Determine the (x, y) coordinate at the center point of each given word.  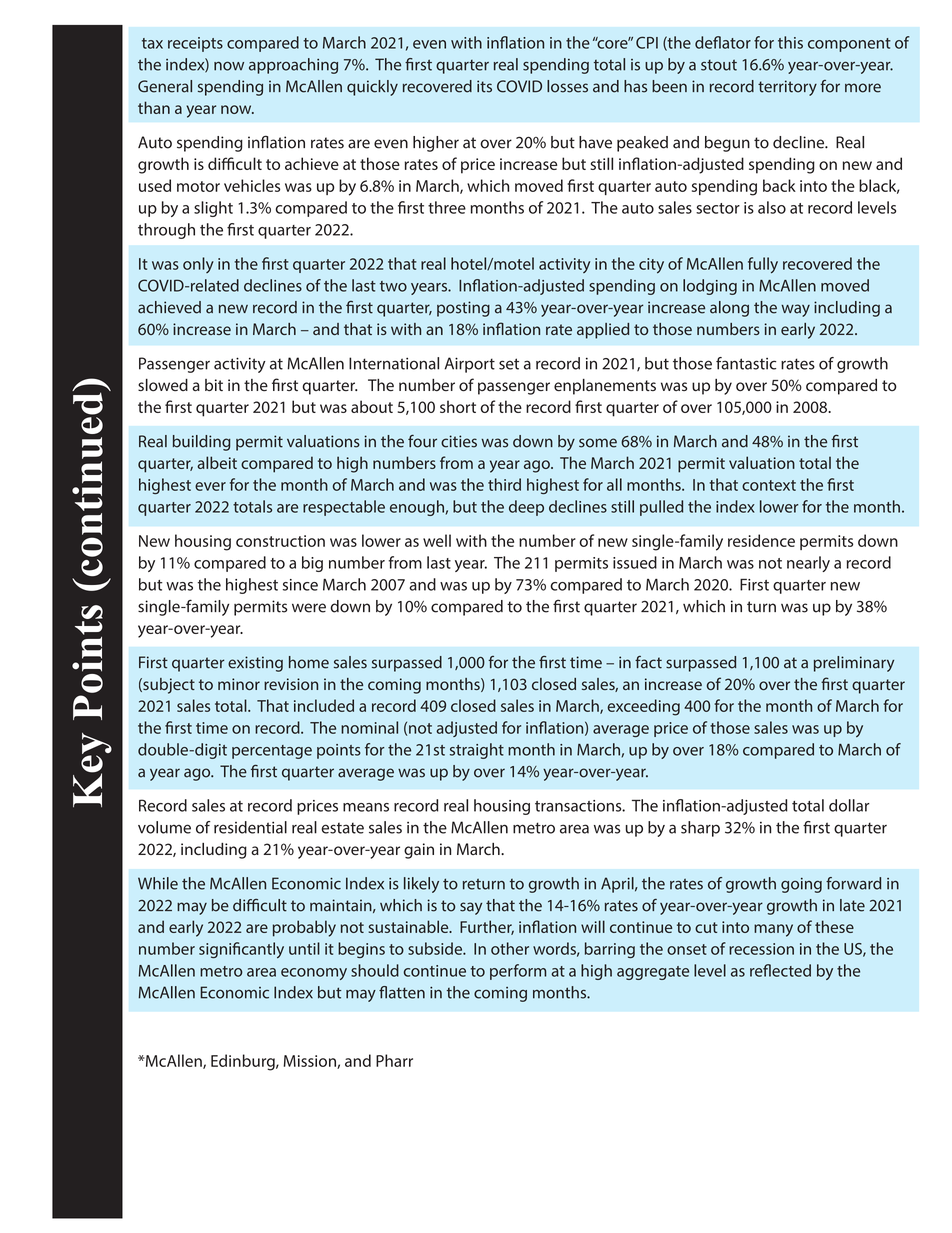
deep (526, 508)
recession (761, 949)
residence (761, 540)
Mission (310, 1062)
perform (518, 972)
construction (280, 541)
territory (787, 88)
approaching (293, 66)
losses (567, 86)
